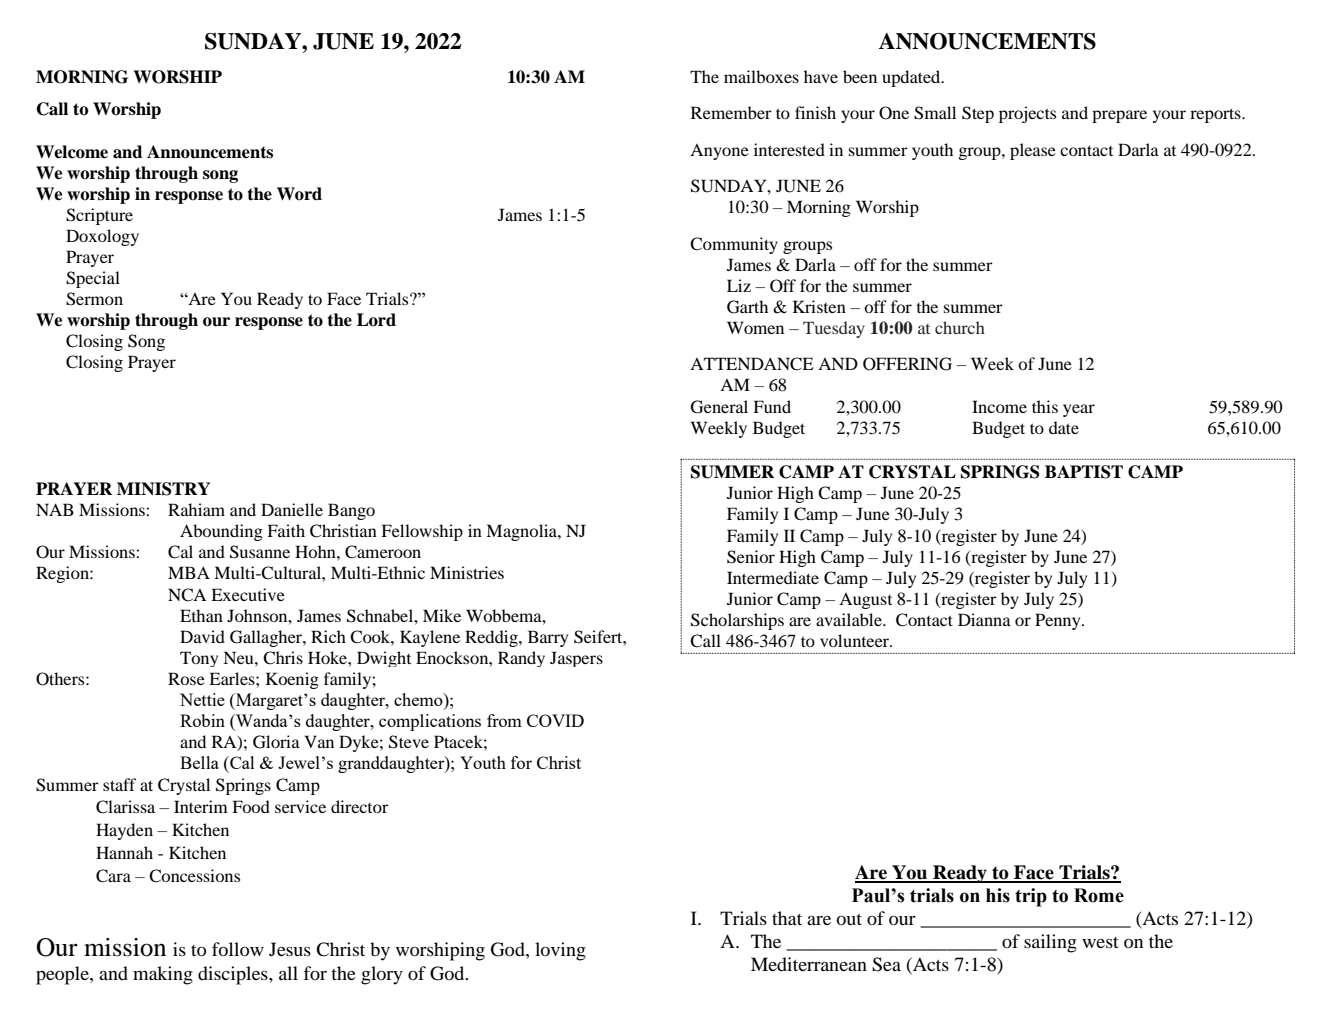 The image size is (1321, 1020). What do you see at coordinates (1059, 621) in the image?
I see `Penny` at bounding box center [1059, 621].
